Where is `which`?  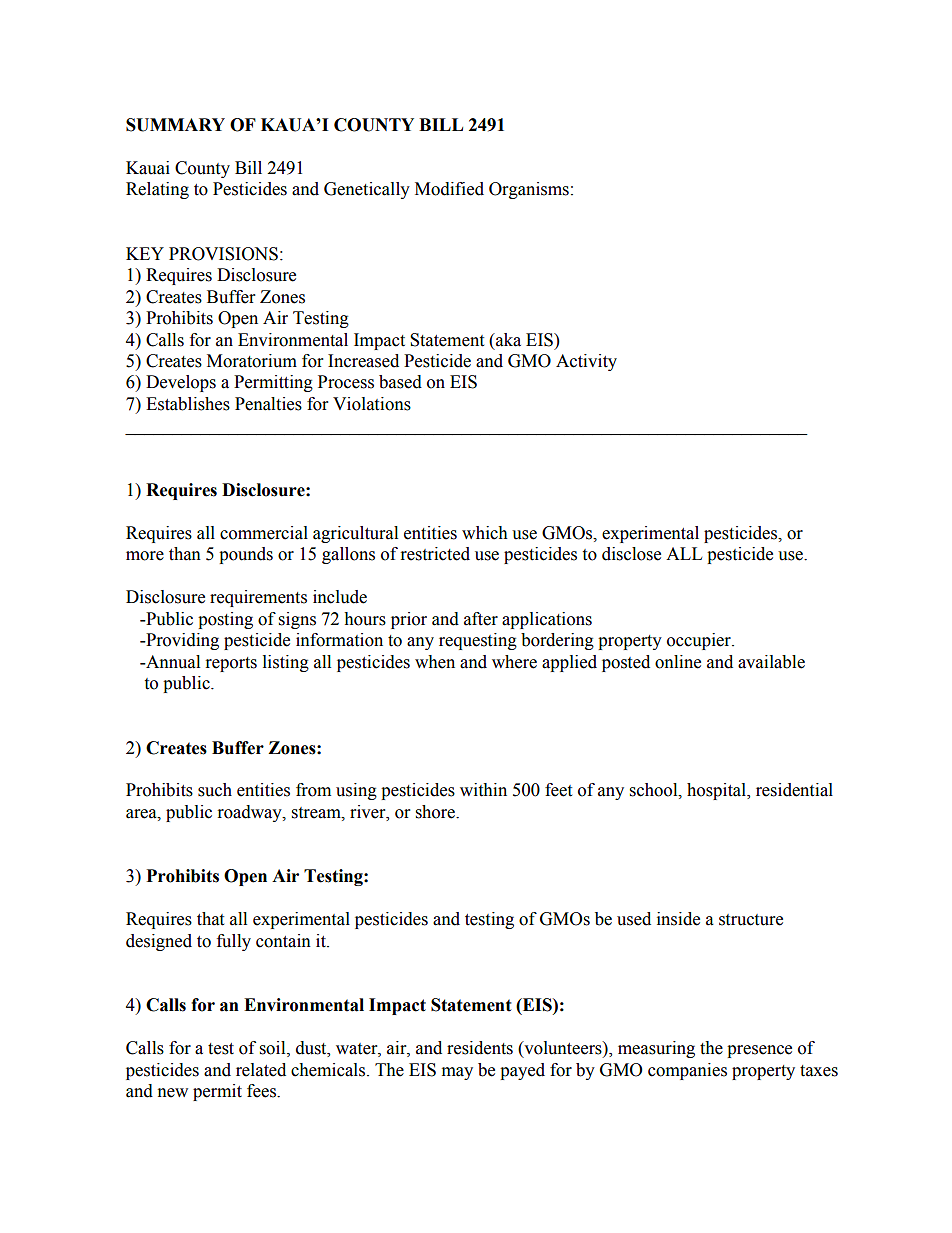
which is located at coordinates (485, 533).
